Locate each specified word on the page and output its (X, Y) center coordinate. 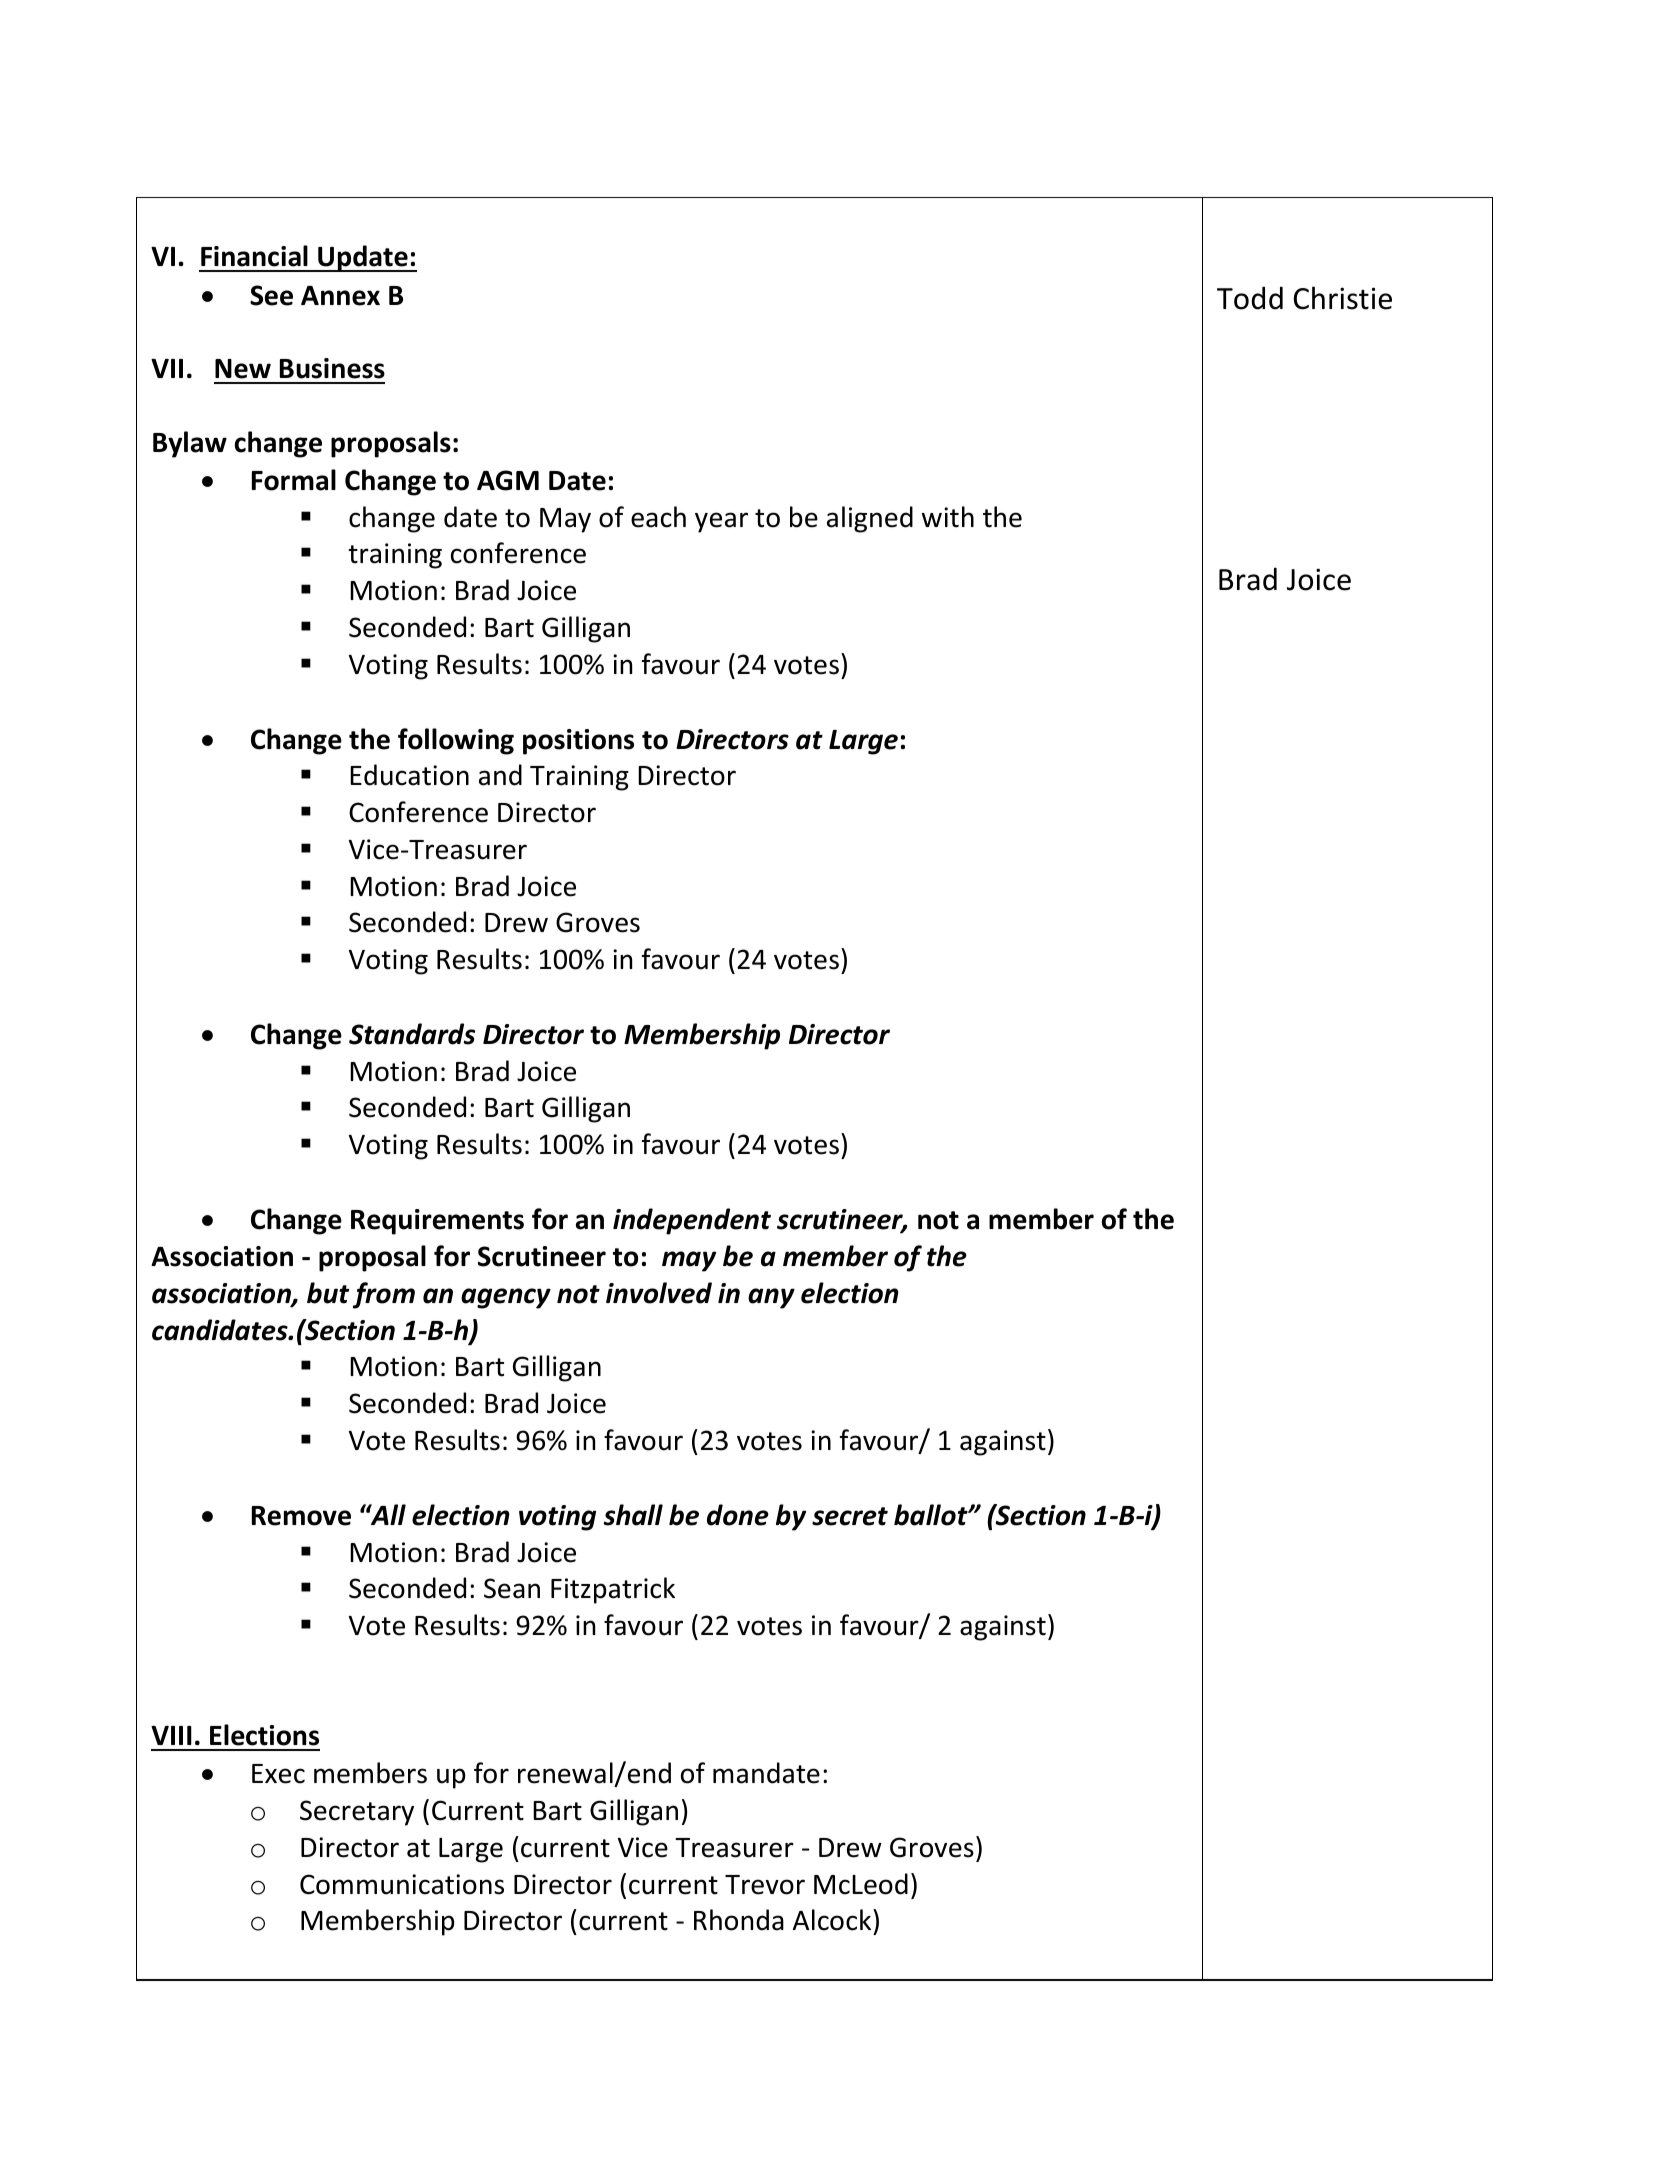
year (721, 522)
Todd (1250, 298)
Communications (402, 1884)
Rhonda (739, 1920)
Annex (340, 296)
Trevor (765, 1885)
